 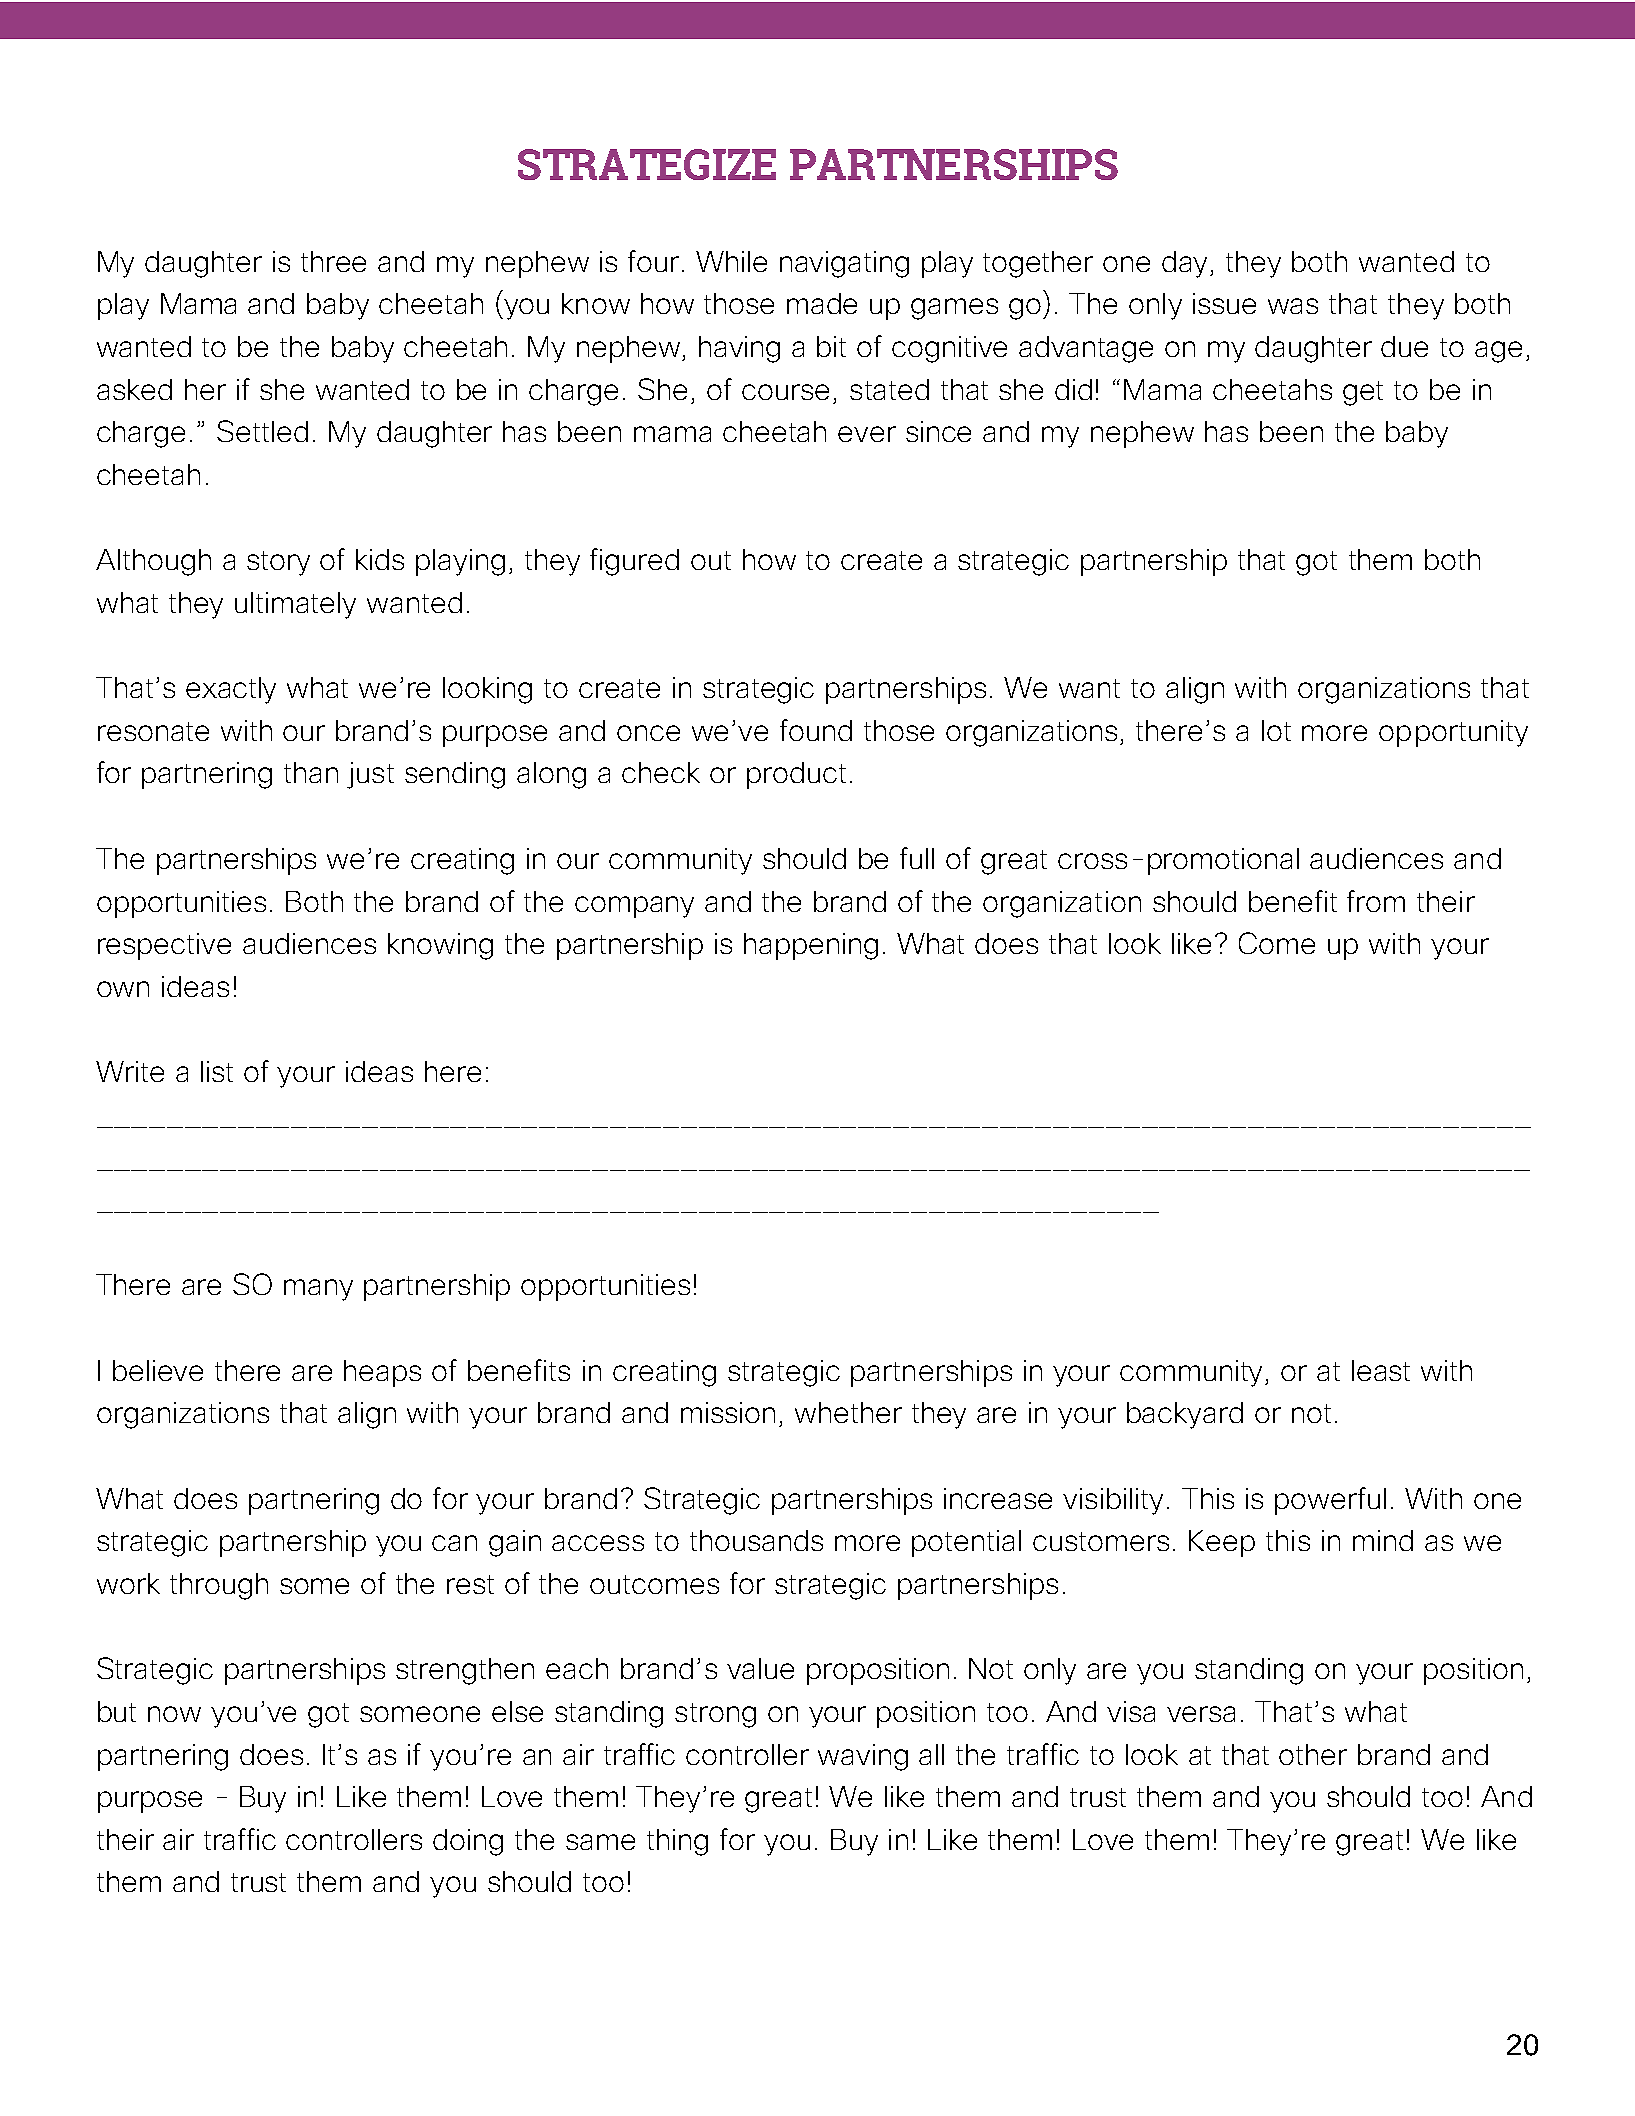 What do you see at coordinates (816, 730) in the image?
I see `found` at bounding box center [816, 730].
